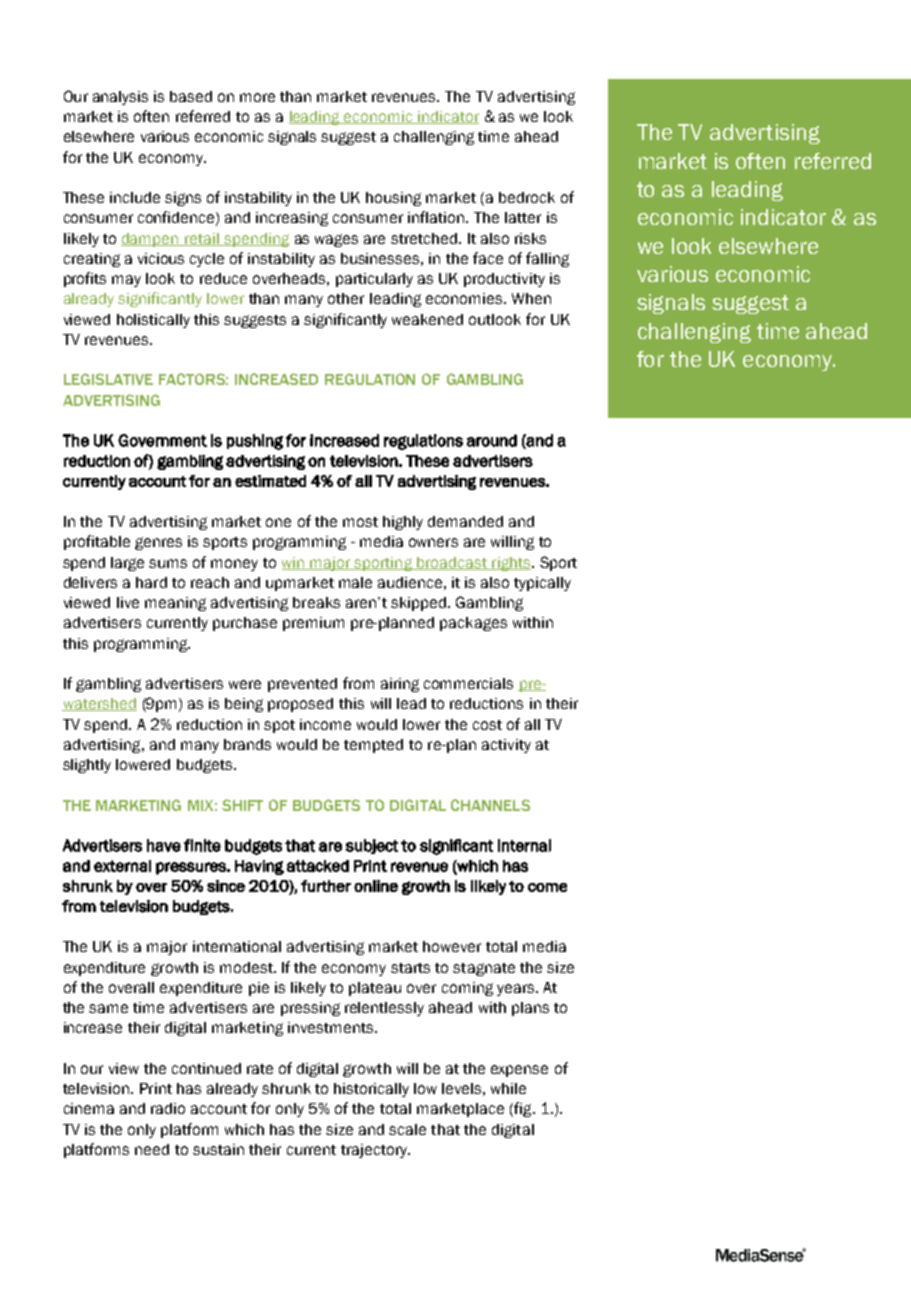 This document has width=911, height=1316. Describe the element at coordinates (151, 582) in the document. I see `hard` at that location.
